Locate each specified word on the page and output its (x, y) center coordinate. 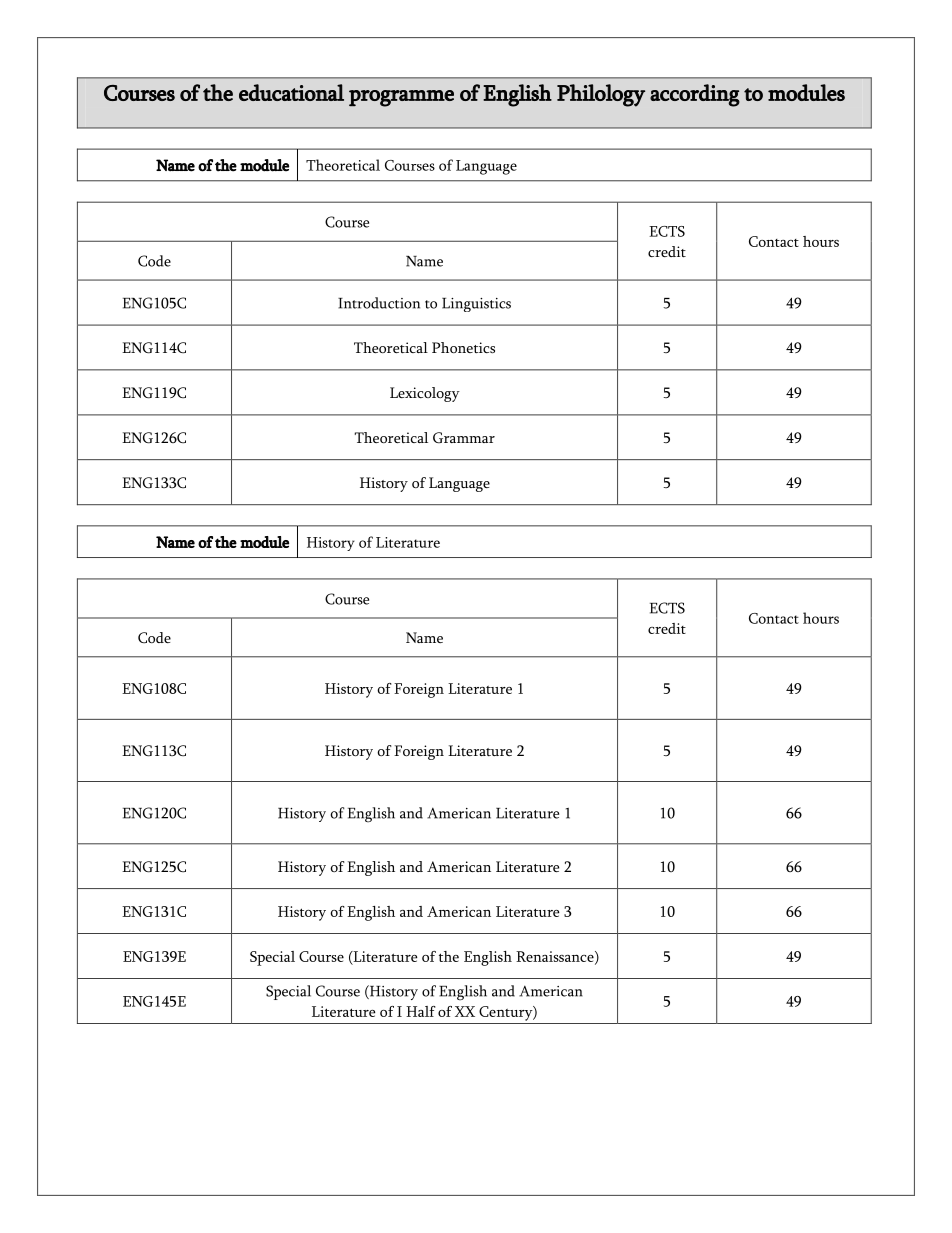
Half (421, 1011)
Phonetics (463, 347)
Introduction (379, 303)
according (695, 95)
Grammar (464, 438)
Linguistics (476, 305)
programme (401, 98)
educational (291, 92)
